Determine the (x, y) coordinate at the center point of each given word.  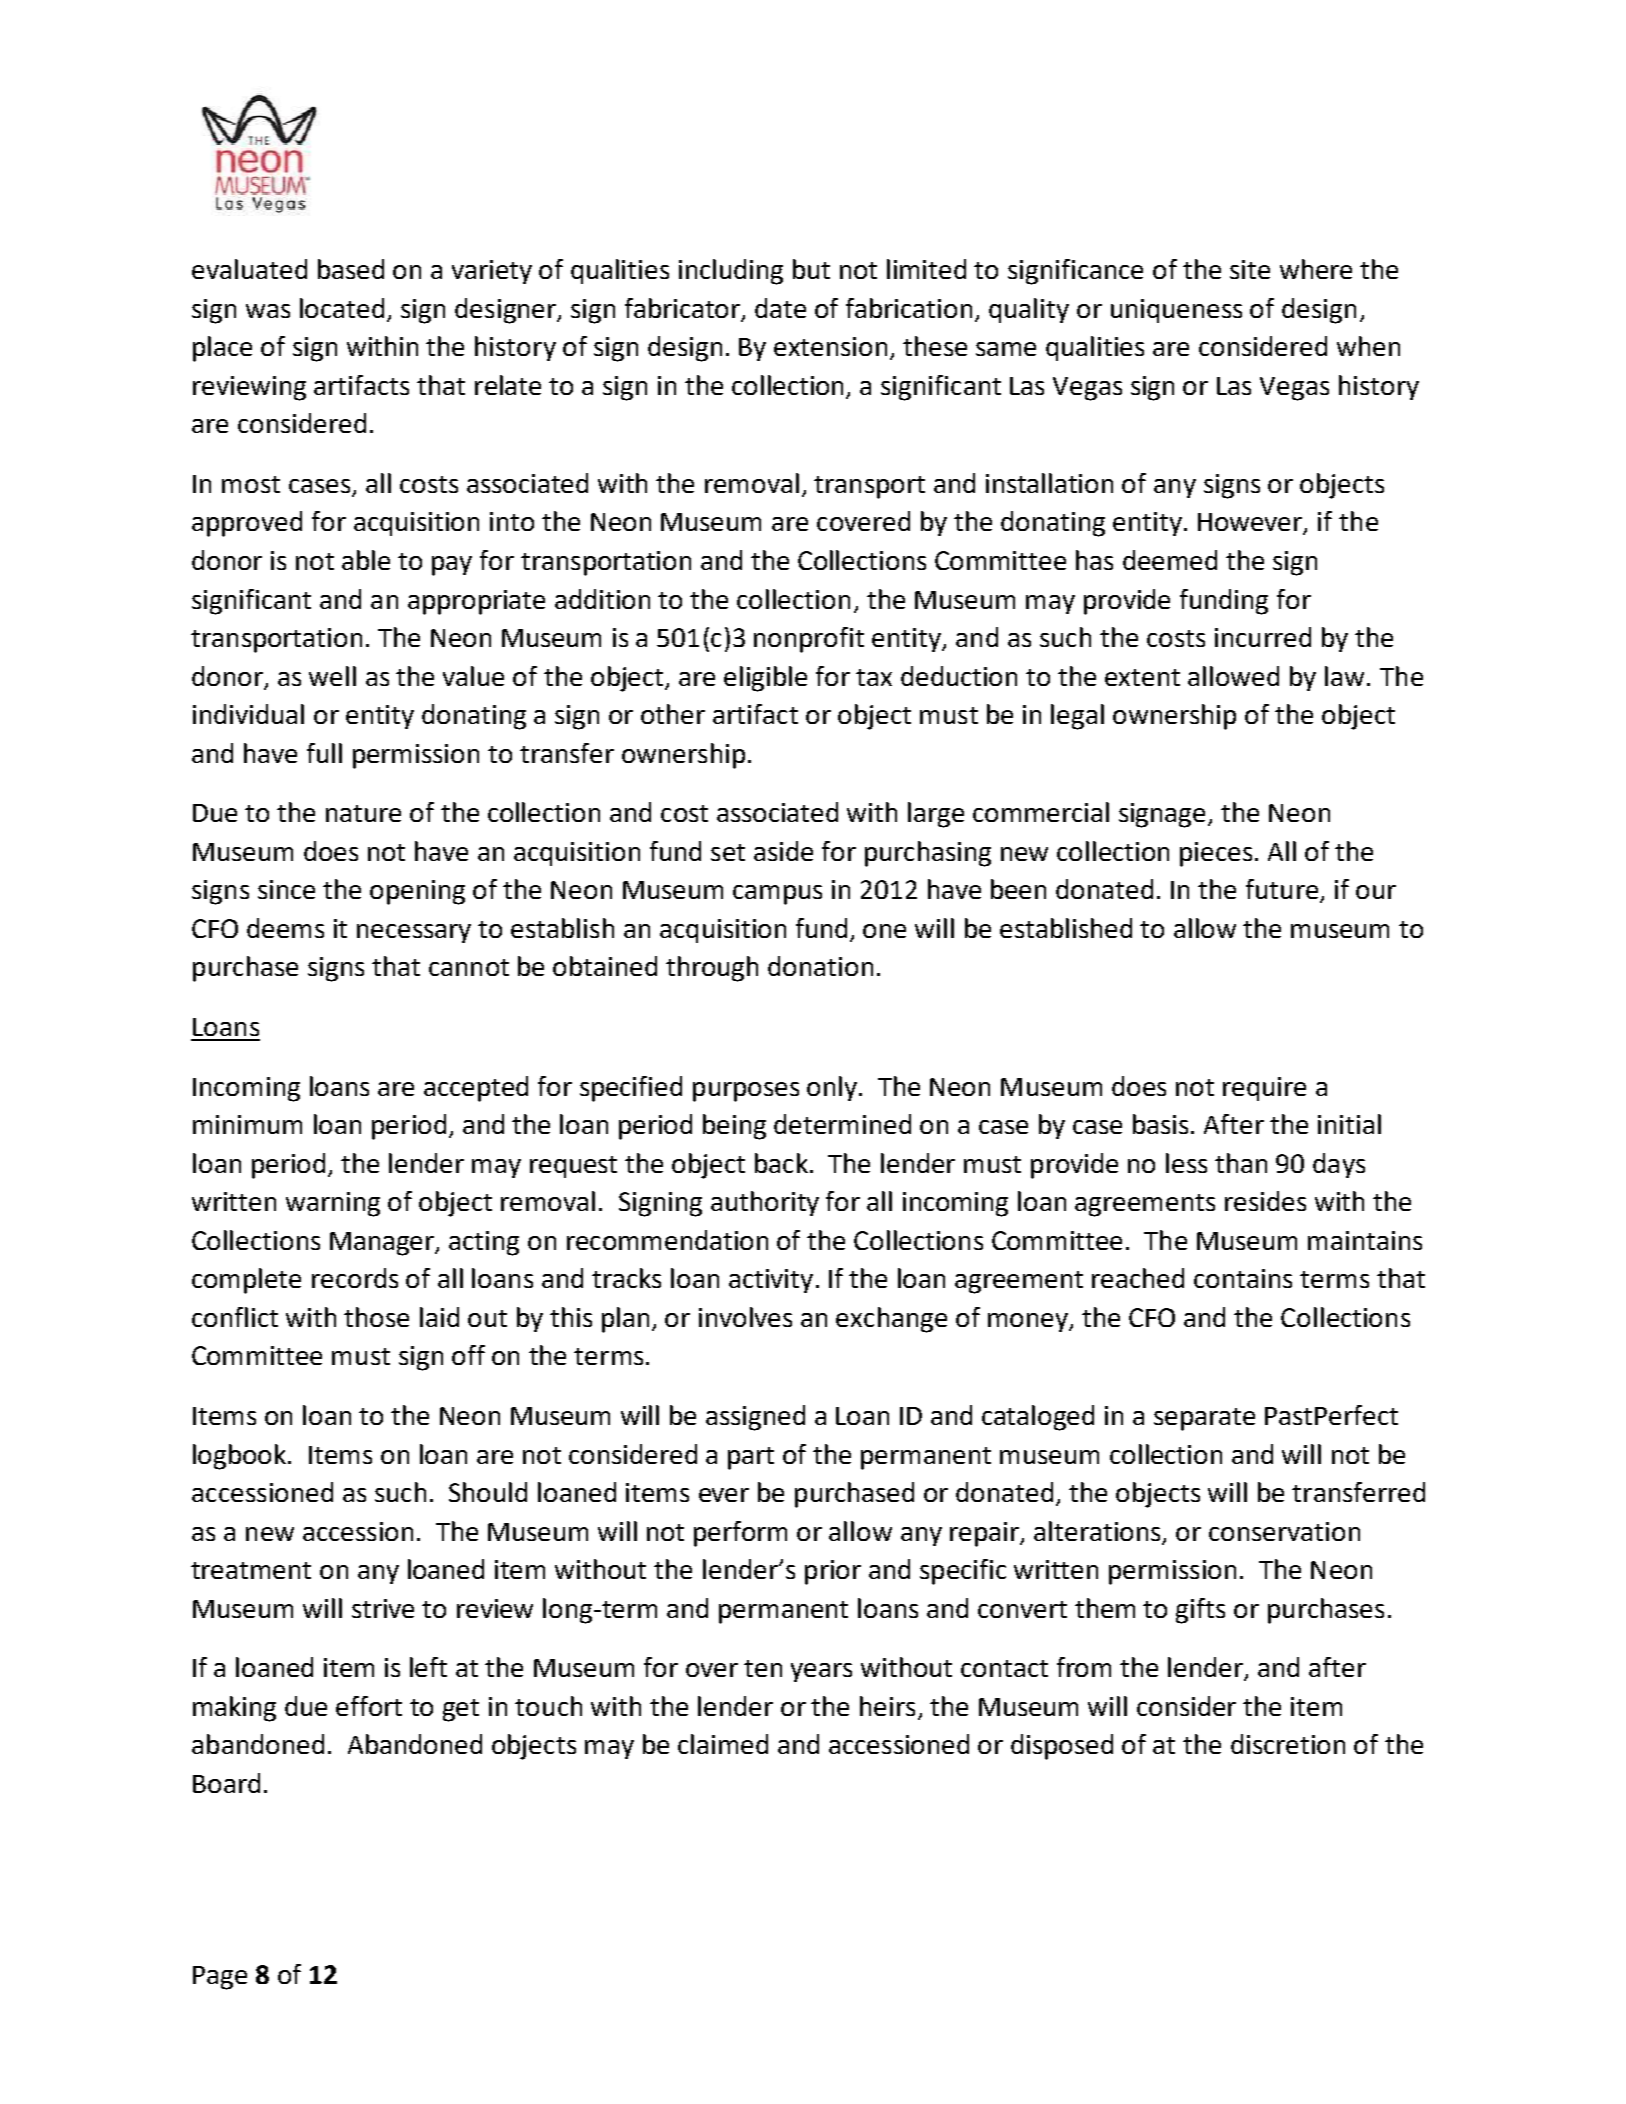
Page (220, 1978)
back (781, 1163)
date (780, 308)
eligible (765, 679)
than (1241, 1163)
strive (383, 1608)
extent (1142, 677)
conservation (1284, 1531)
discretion (1288, 1744)
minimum (247, 1124)
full (324, 753)
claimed (723, 1744)
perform (740, 1534)
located (342, 308)
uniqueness (1176, 311)
